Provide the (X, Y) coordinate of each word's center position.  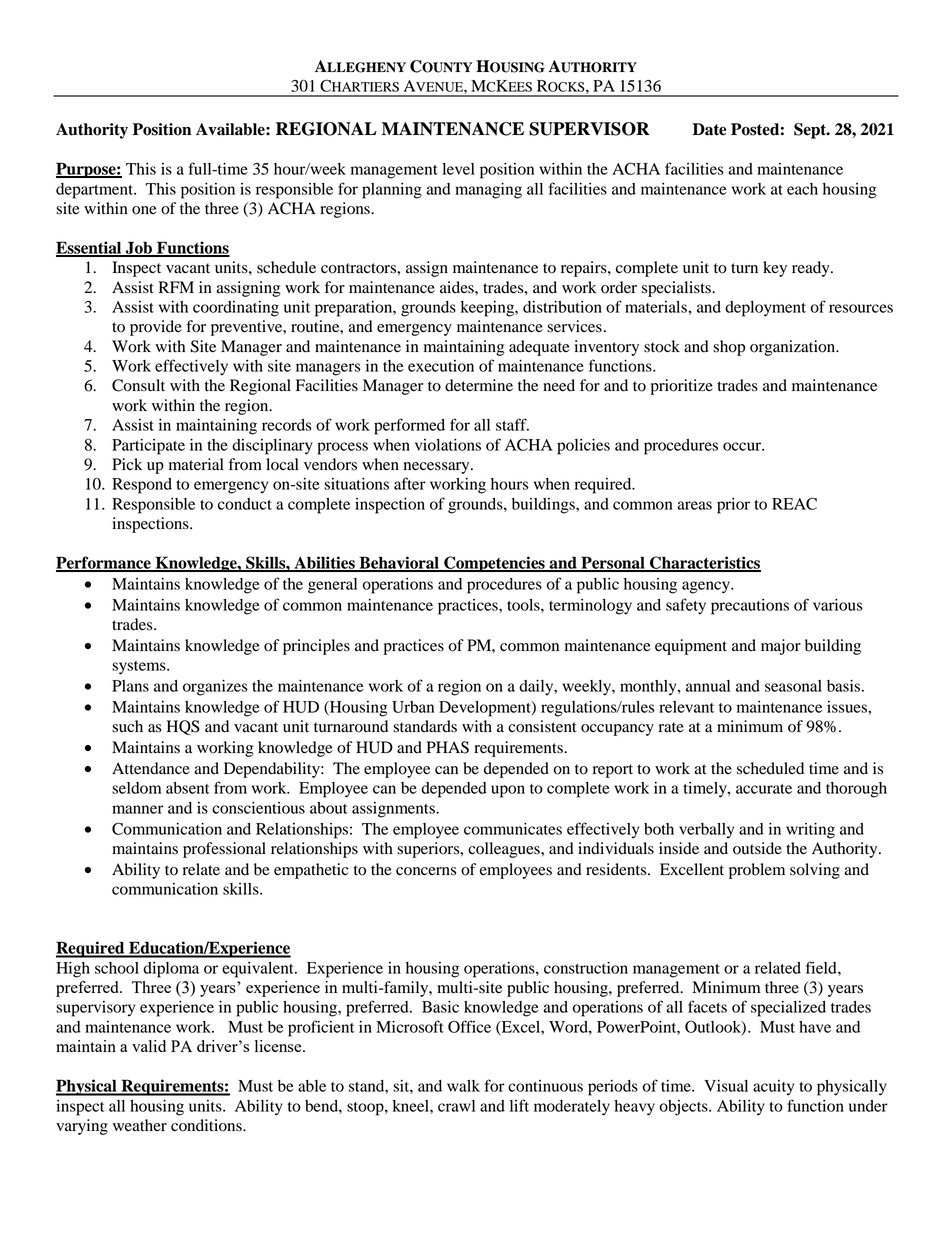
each (802, 189)
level (458, 169)
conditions (207, 1125)
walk (463, 1086)
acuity (773, 1088)
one (144, 210)
